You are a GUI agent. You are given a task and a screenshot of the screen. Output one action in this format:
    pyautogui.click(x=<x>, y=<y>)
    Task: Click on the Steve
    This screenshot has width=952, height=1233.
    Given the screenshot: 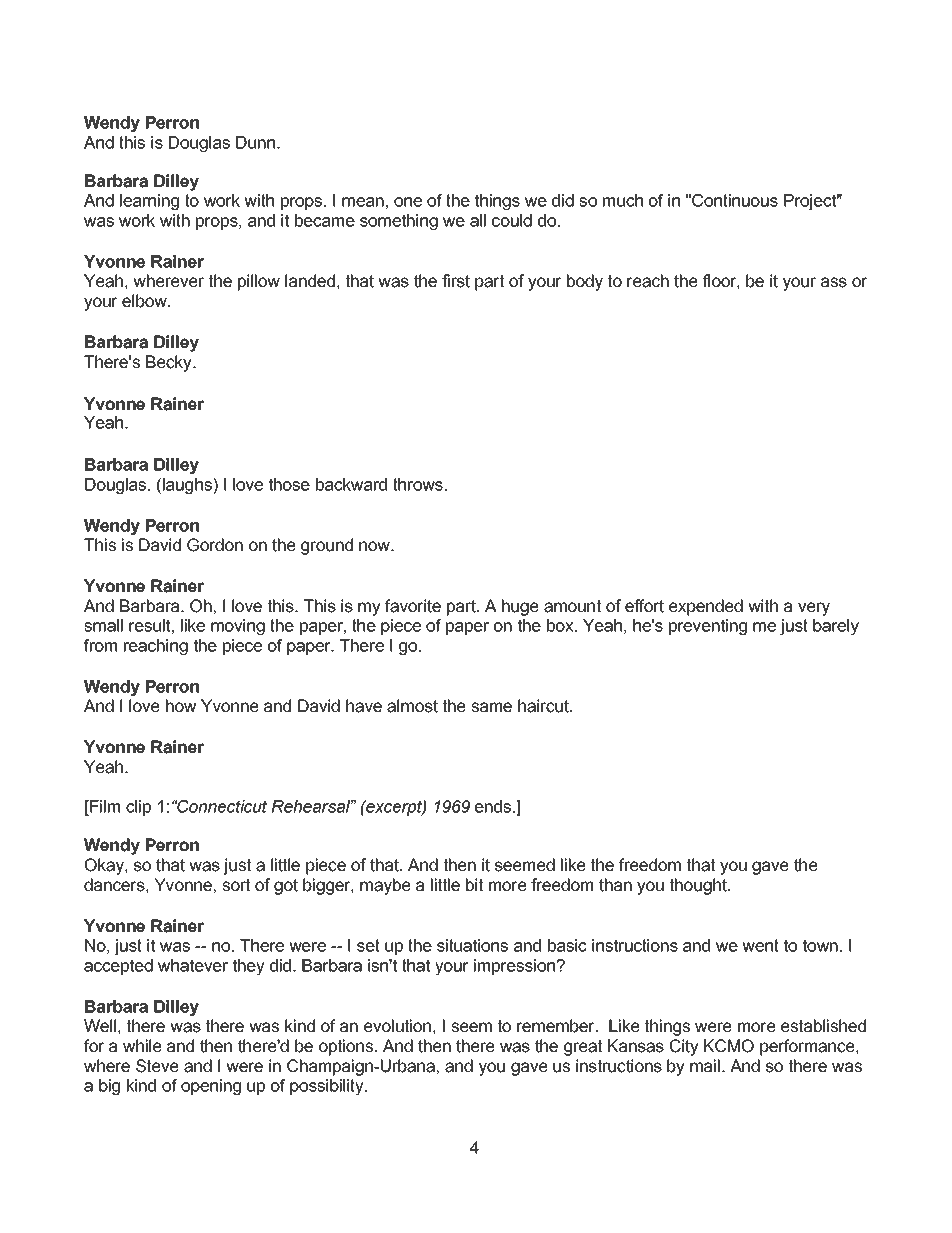 What is the action you would take?
    pyautogui.click(x=157, y=1066)
